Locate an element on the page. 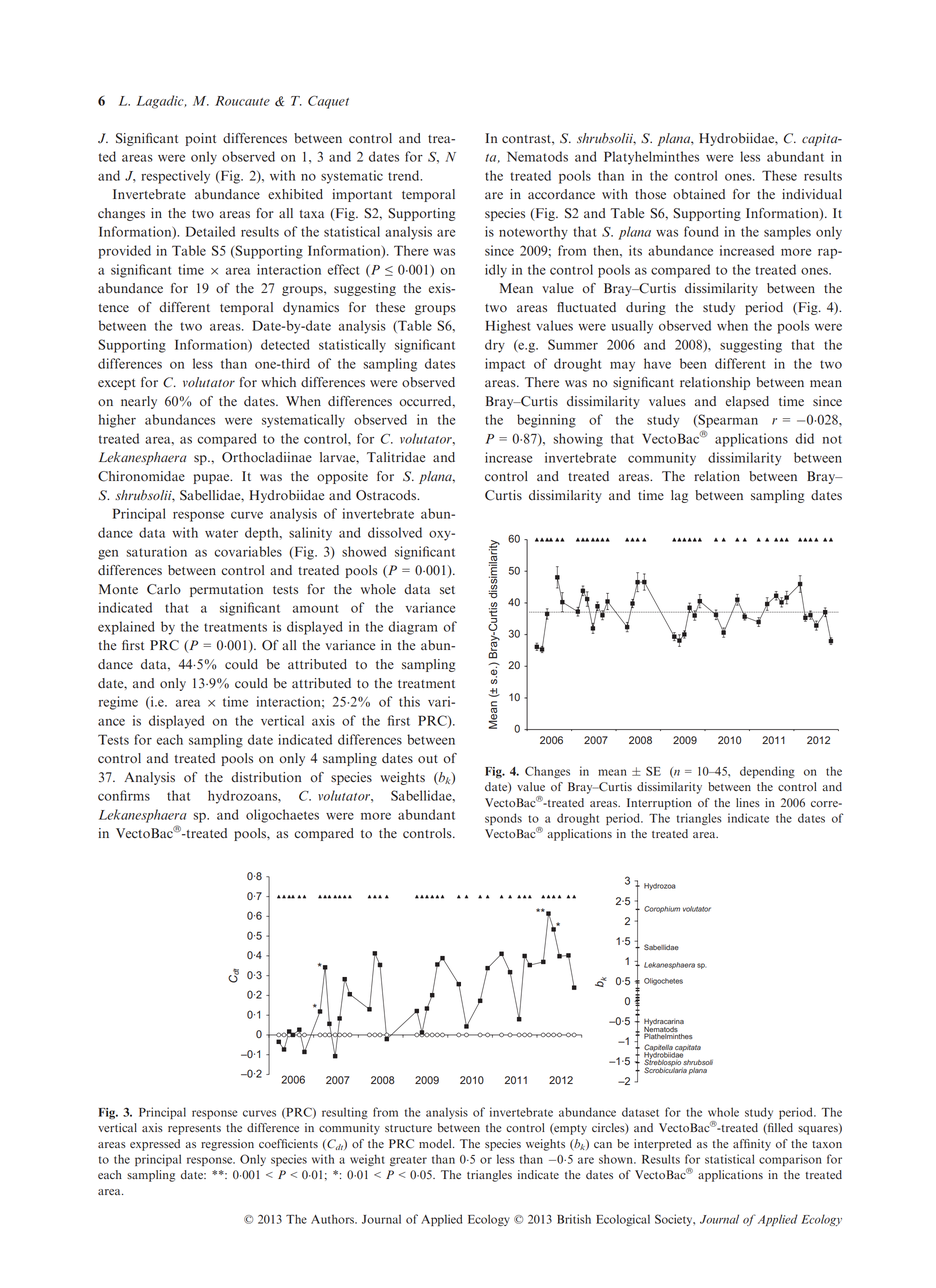 This page has height=1288, width=936. respectively is located at coordinates (175, 177).
